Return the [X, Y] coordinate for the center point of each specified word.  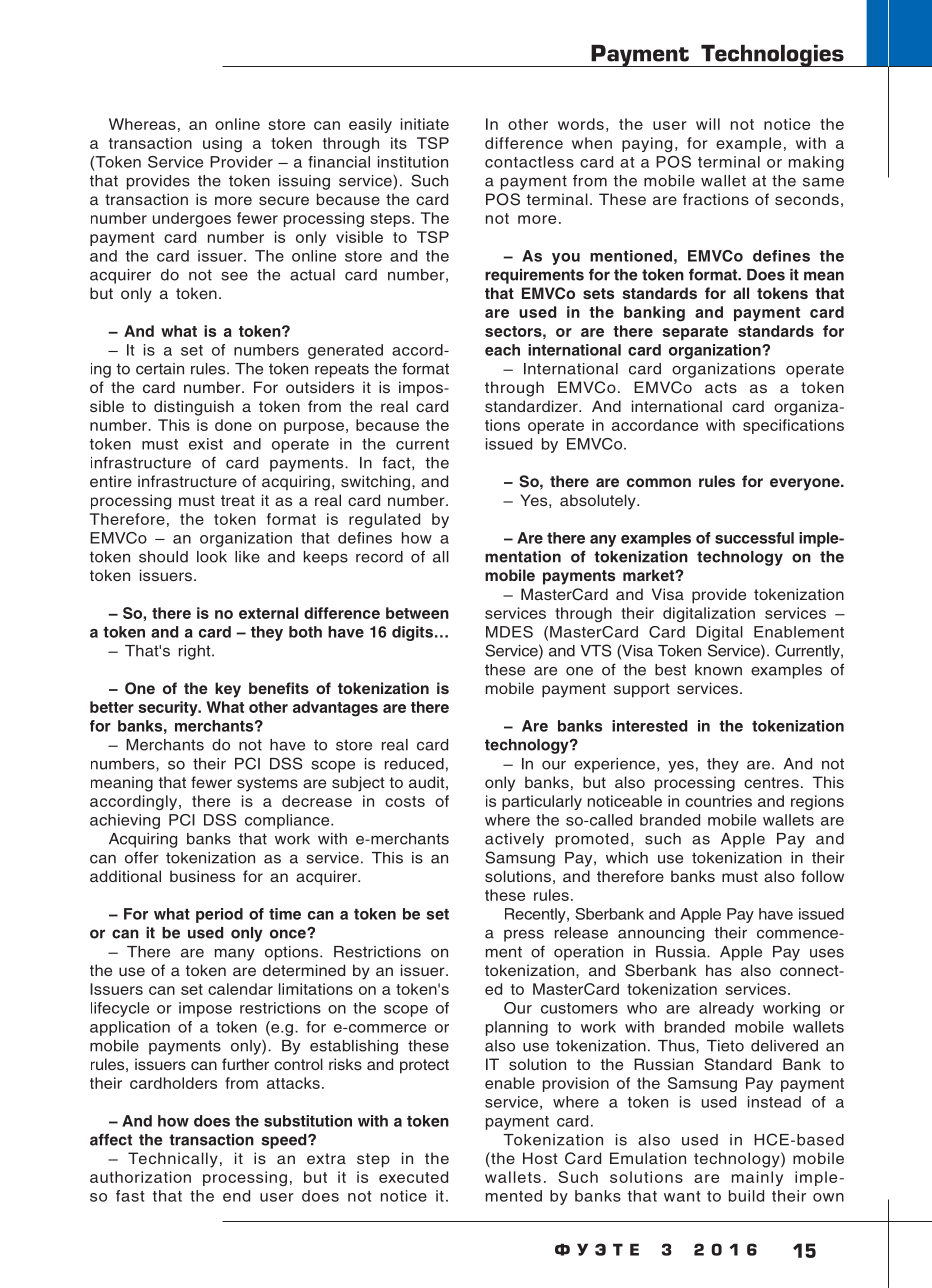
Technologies [772, 56]
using [222, 144]
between [417, 613]
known [718, 670]
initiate [425, 124]
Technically [173, 1160]
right [196, 652]
